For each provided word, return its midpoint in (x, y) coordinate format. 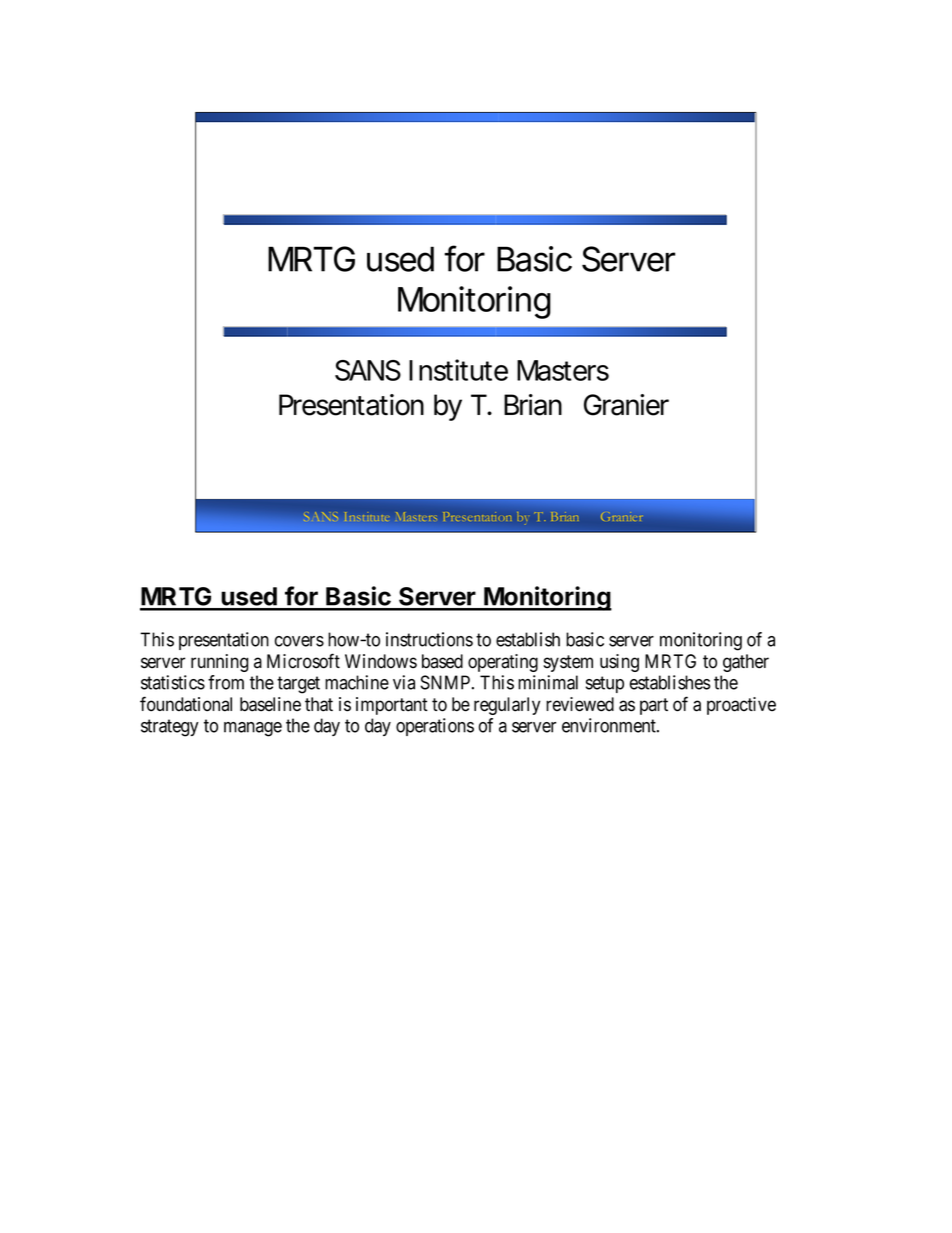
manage (253, 729)
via (404, 682)
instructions (429, 639)
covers (299, 641)
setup (605, 684)
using (619, 663)
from (226, 682)
